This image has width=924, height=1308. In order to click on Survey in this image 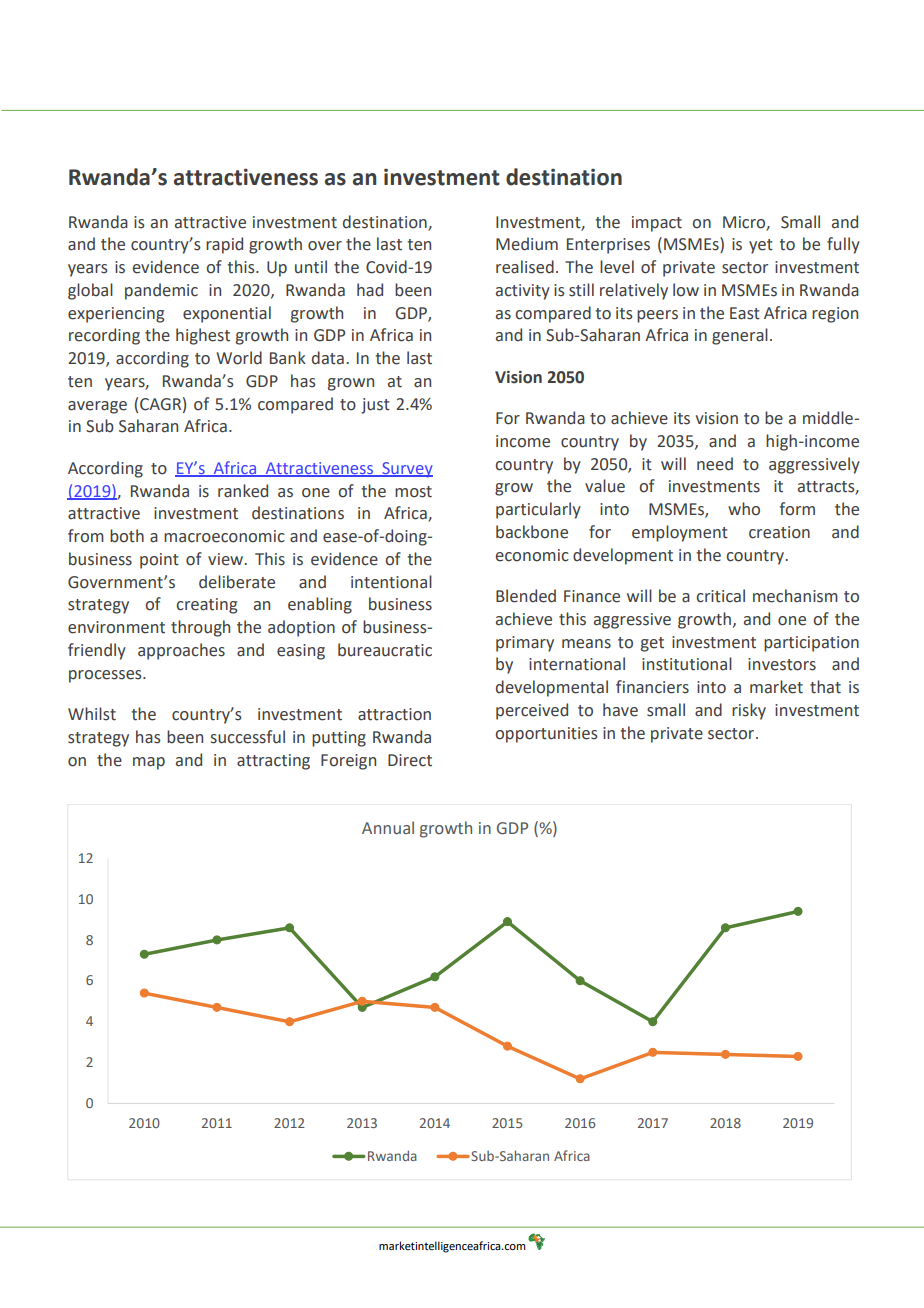, I will do `click(406, 470)`.
